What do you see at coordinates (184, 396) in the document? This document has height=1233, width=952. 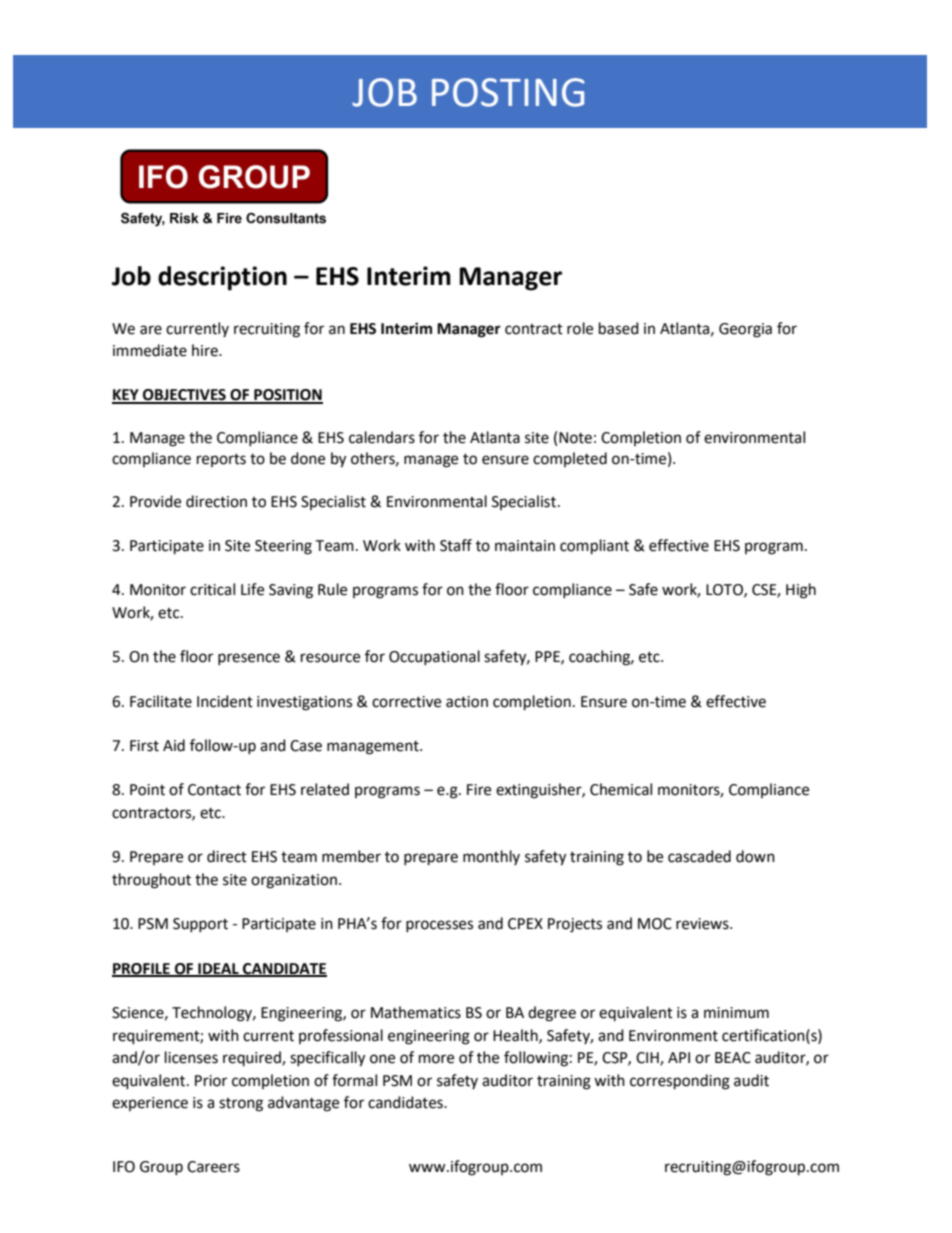 I see `OBJECTIVES` at bounding box center [184, 396].
